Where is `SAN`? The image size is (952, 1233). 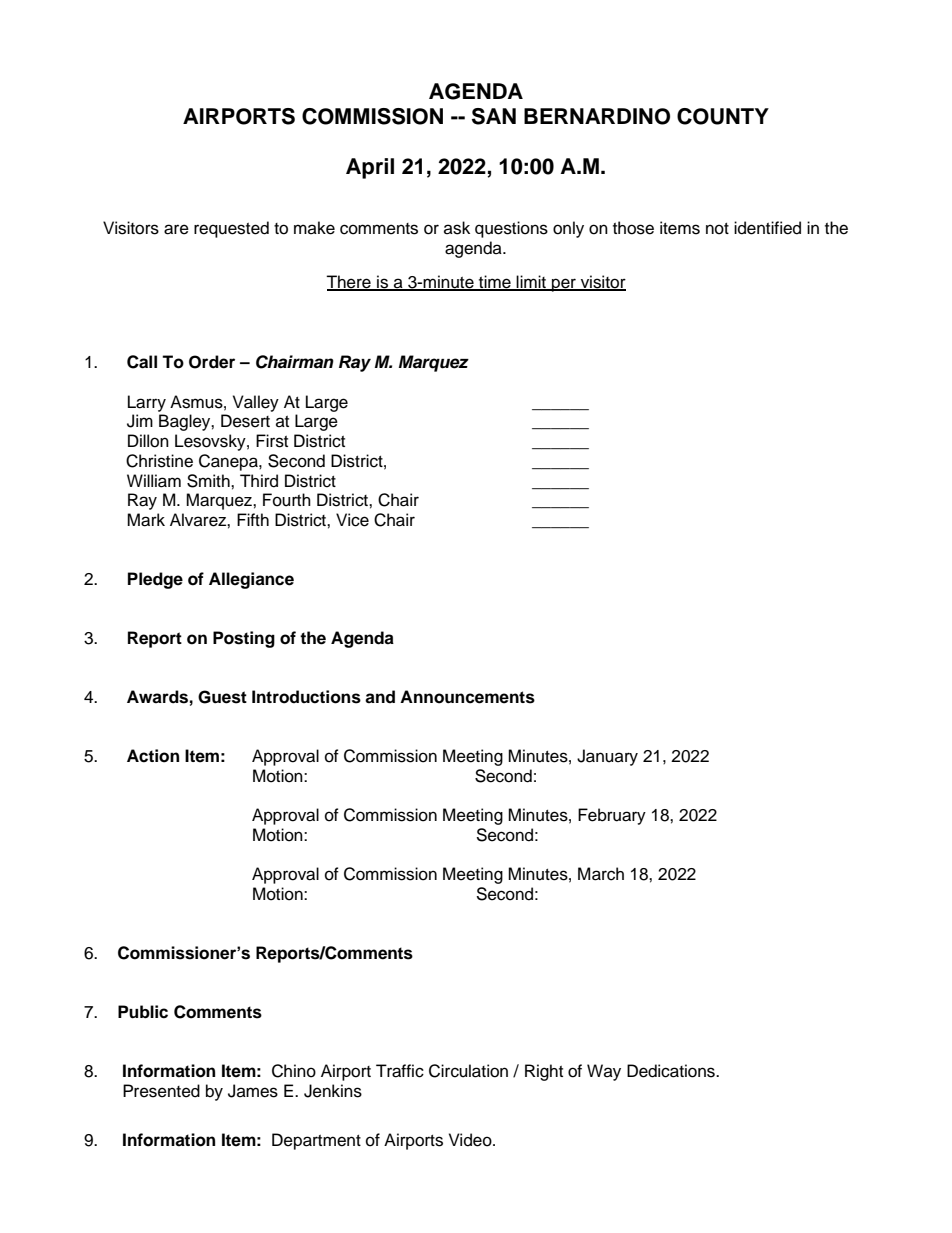
SAN is located at coordinates (494, 116).
